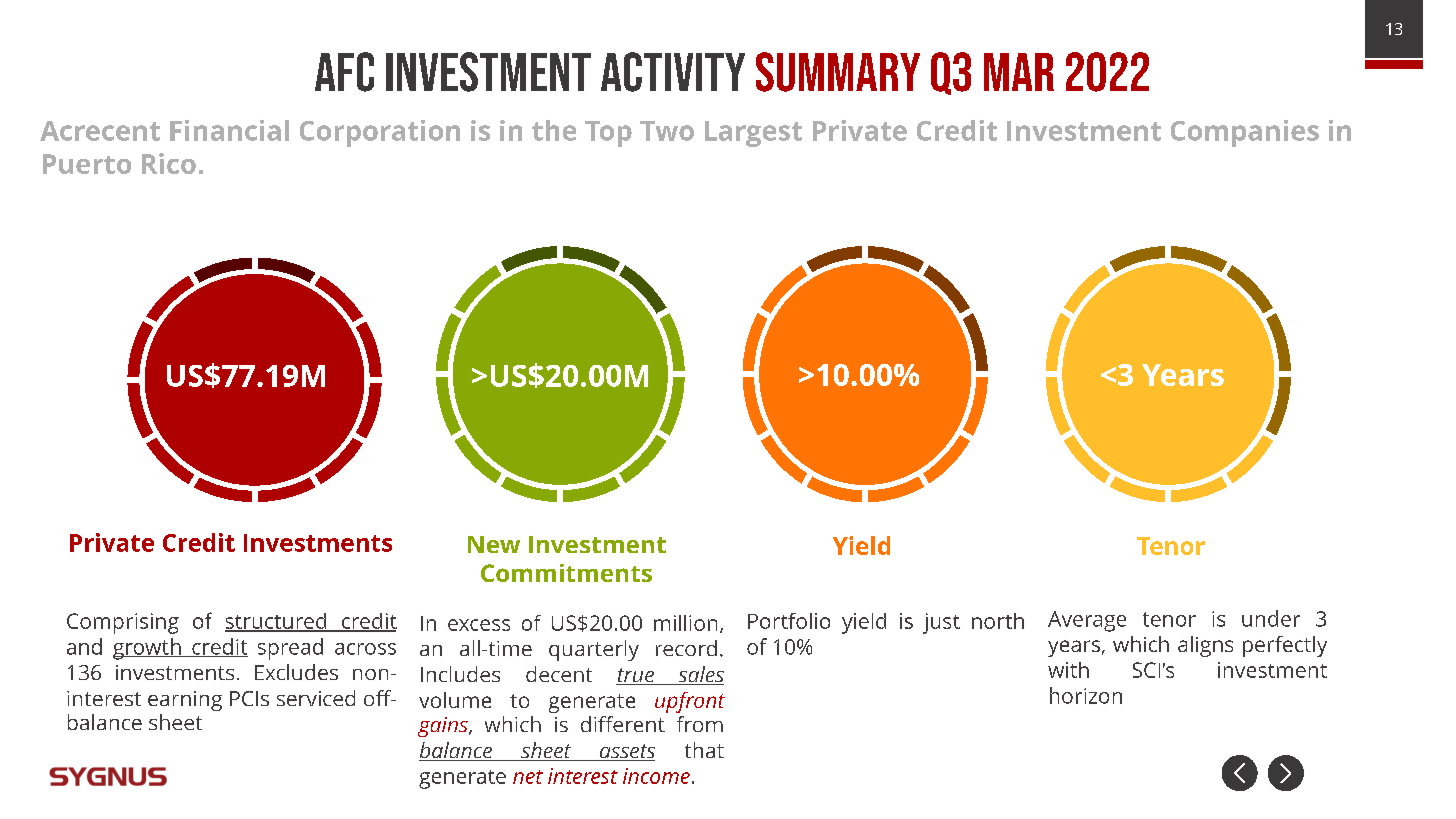 Image resolution: width=1456 pixels, height=819 pixels. Describe the element at coordinates (1245, 133) in the screenshot. I see `Companies` at that location.
